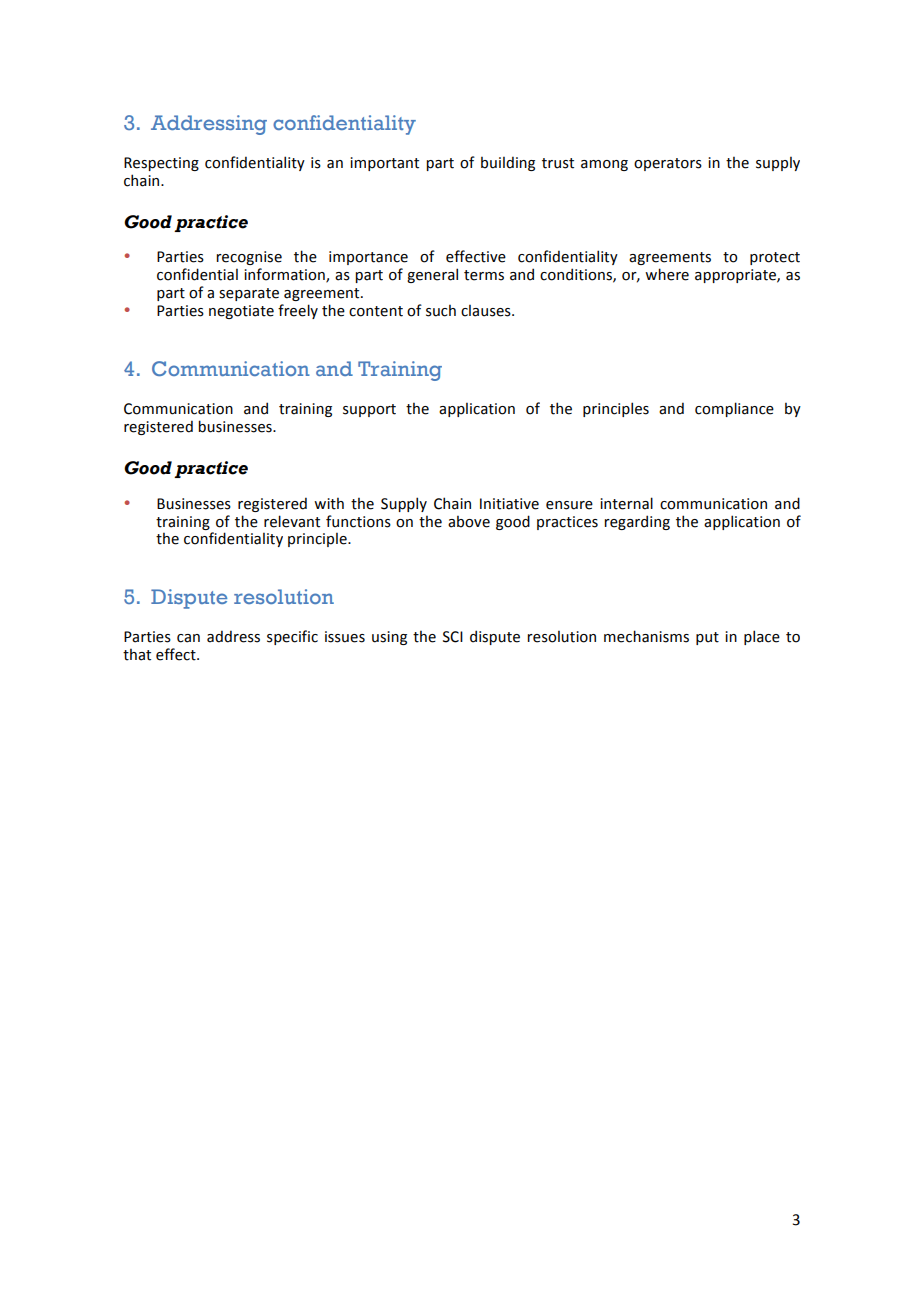  Describe the element at coordinates (389, 638) in the screenshot. I see `using` at that location.
